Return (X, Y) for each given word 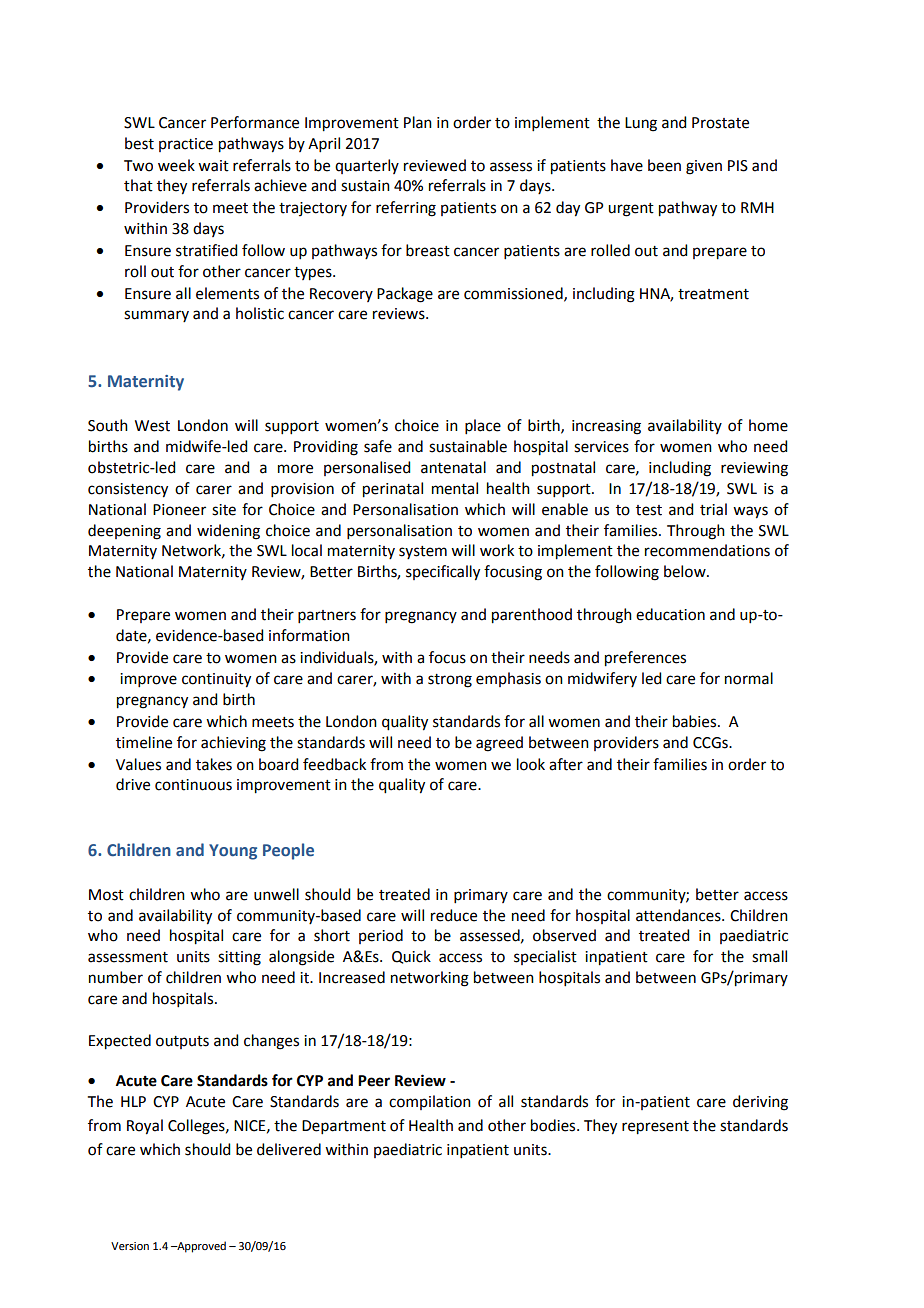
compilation (430, 1102)
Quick (411, 957)
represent (655, 1128)
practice (186, 145)
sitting (239, 958)
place (483, 426)
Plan (418, 122)
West (152, 426)
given (704, 167)
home (768, 425)
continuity (216, 680)
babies (696, 721)
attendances (679, 915)
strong (450, 681)
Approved (200, 1247)
